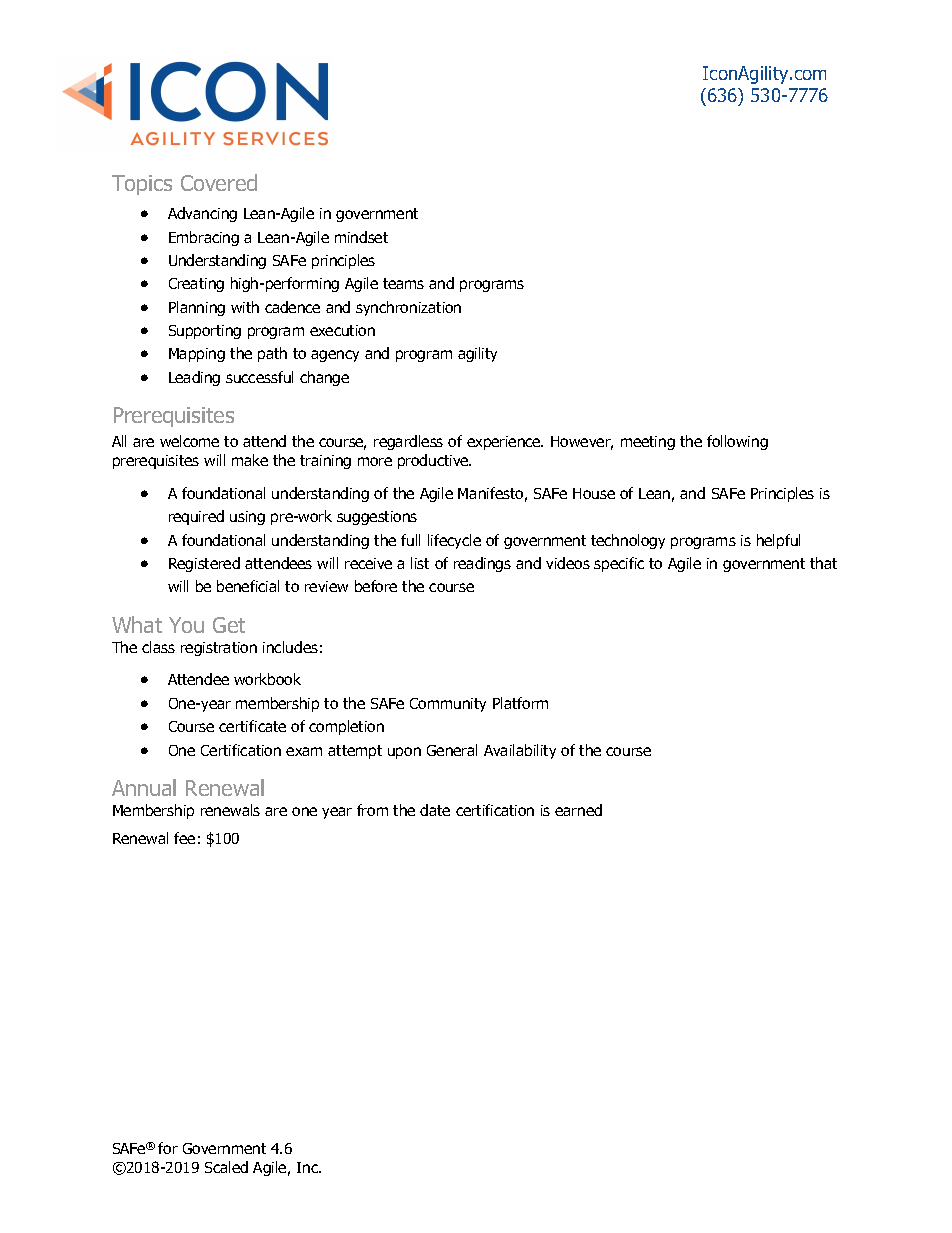  I want to click on meeting, so click(648, 443).
